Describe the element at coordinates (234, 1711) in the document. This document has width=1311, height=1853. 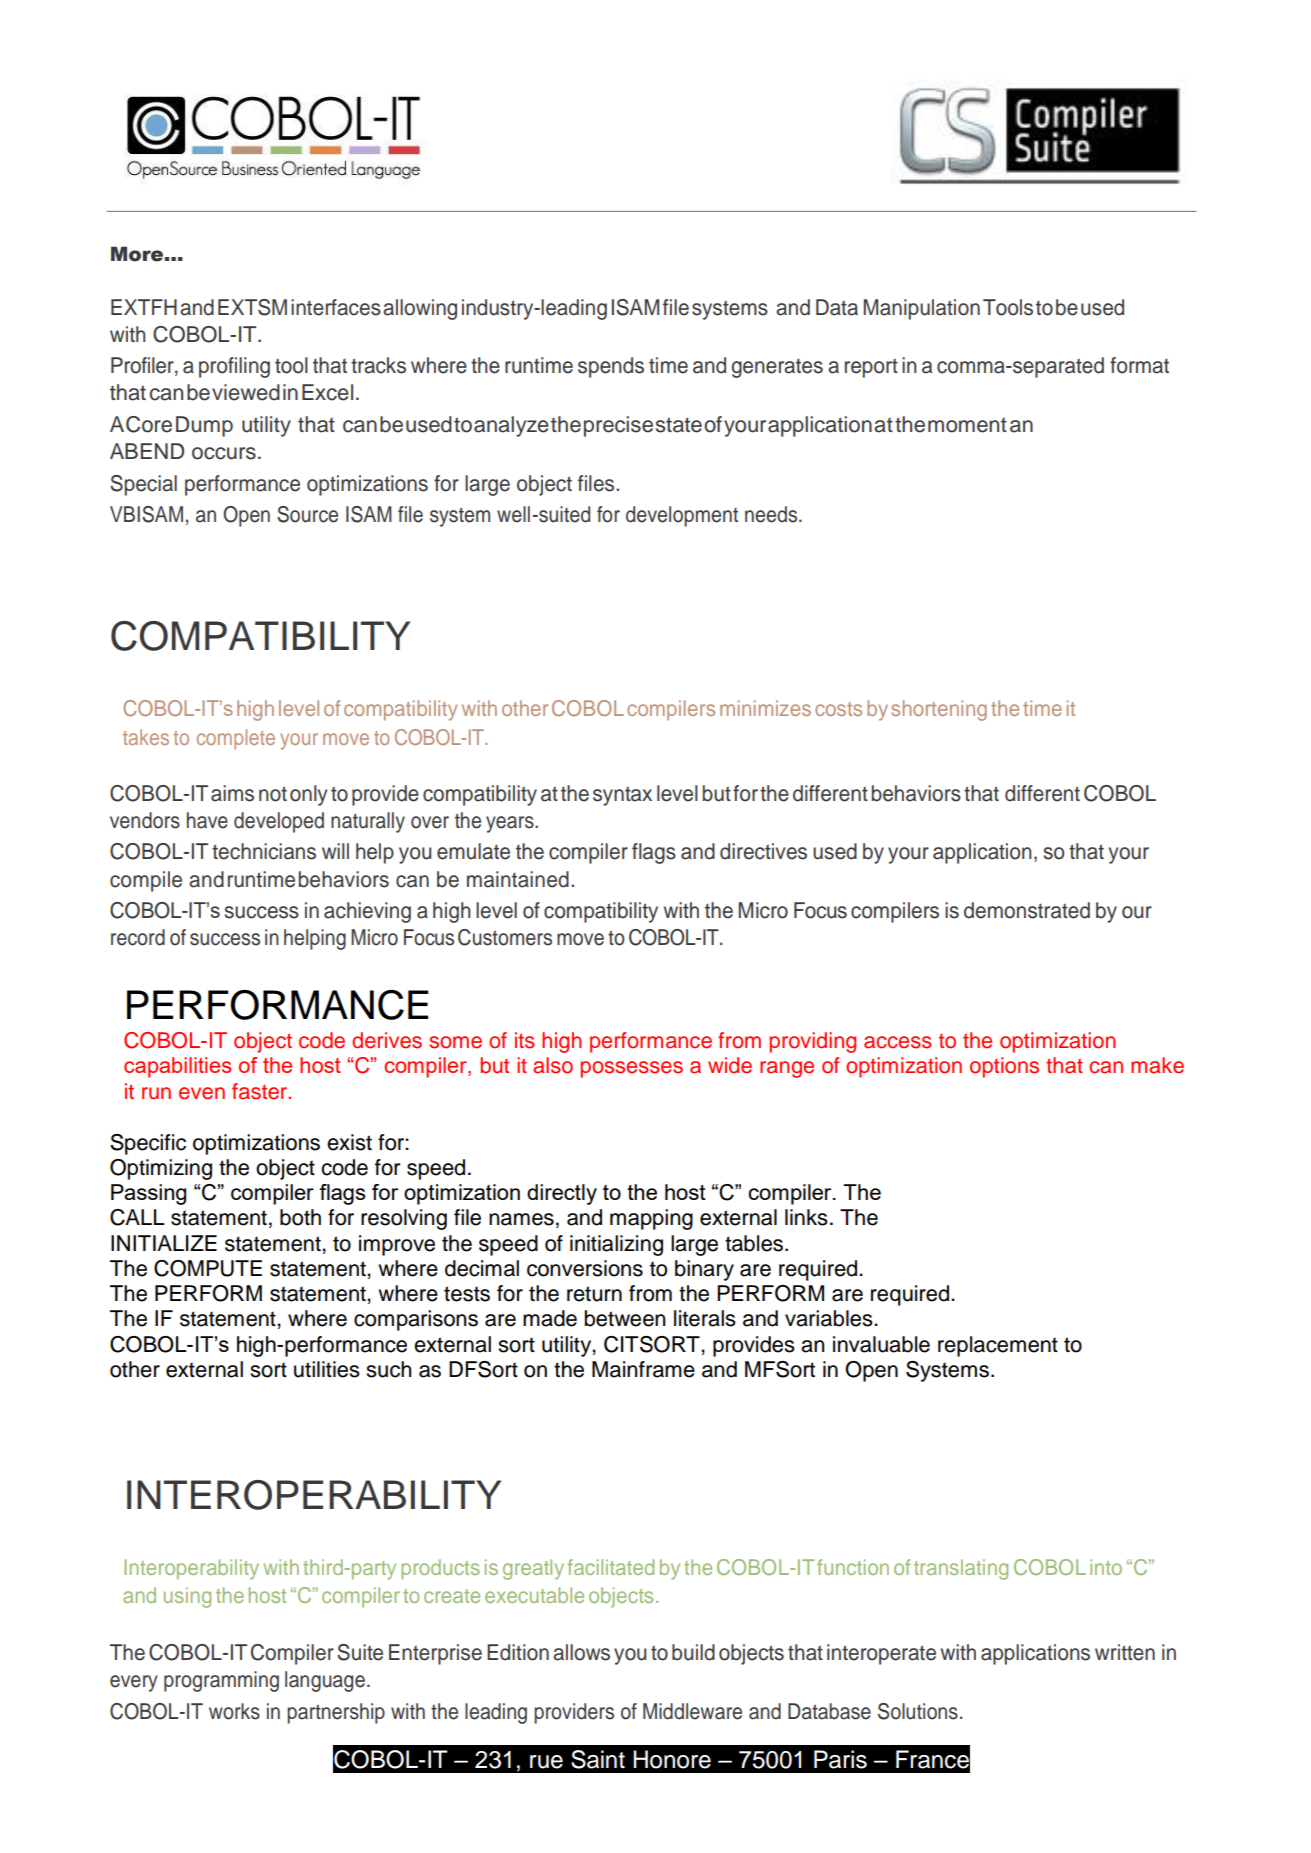
I see `works` at that location.
